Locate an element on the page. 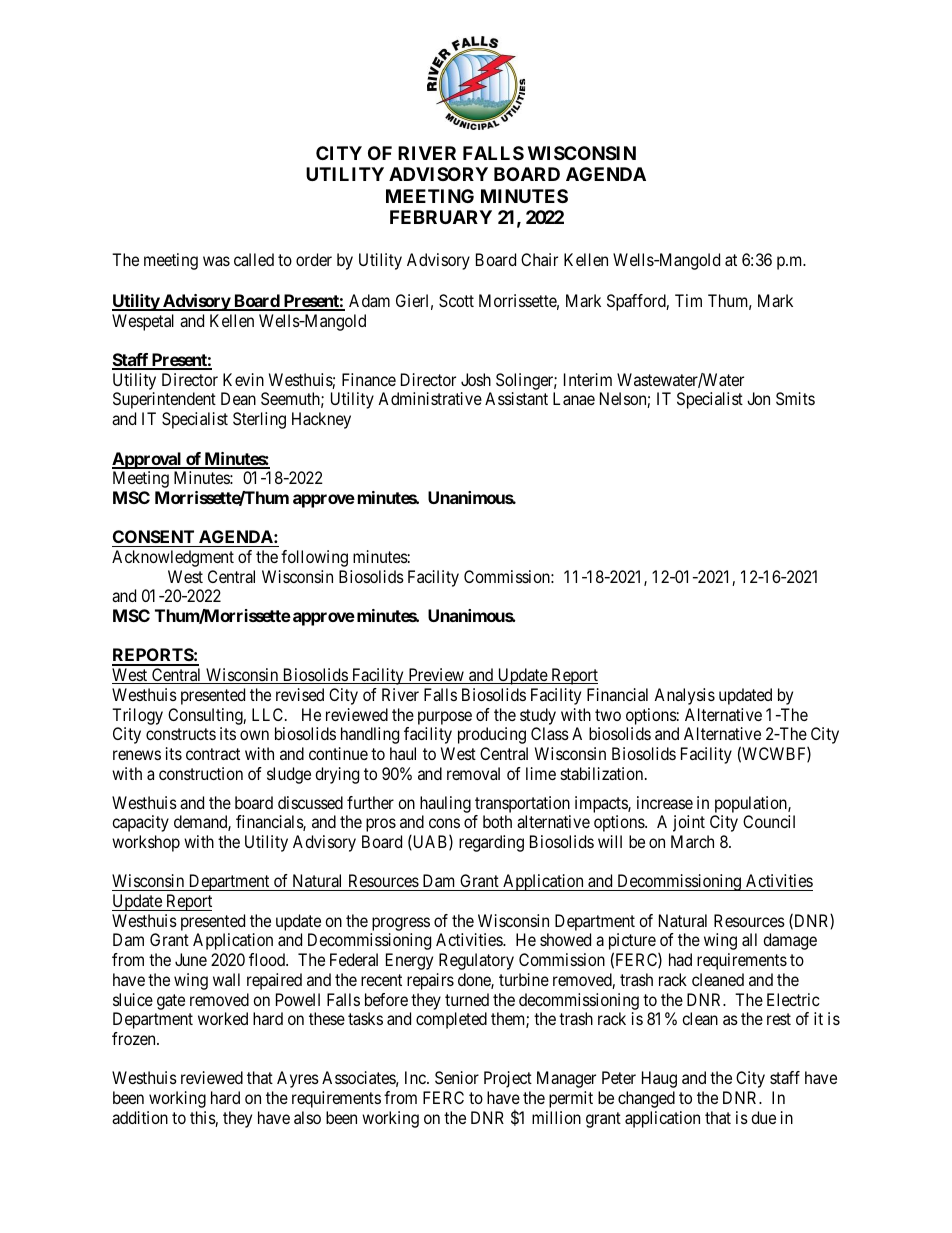 The width and height of the document is (952, 1233). addition is located at coordinates (140, 1117).
